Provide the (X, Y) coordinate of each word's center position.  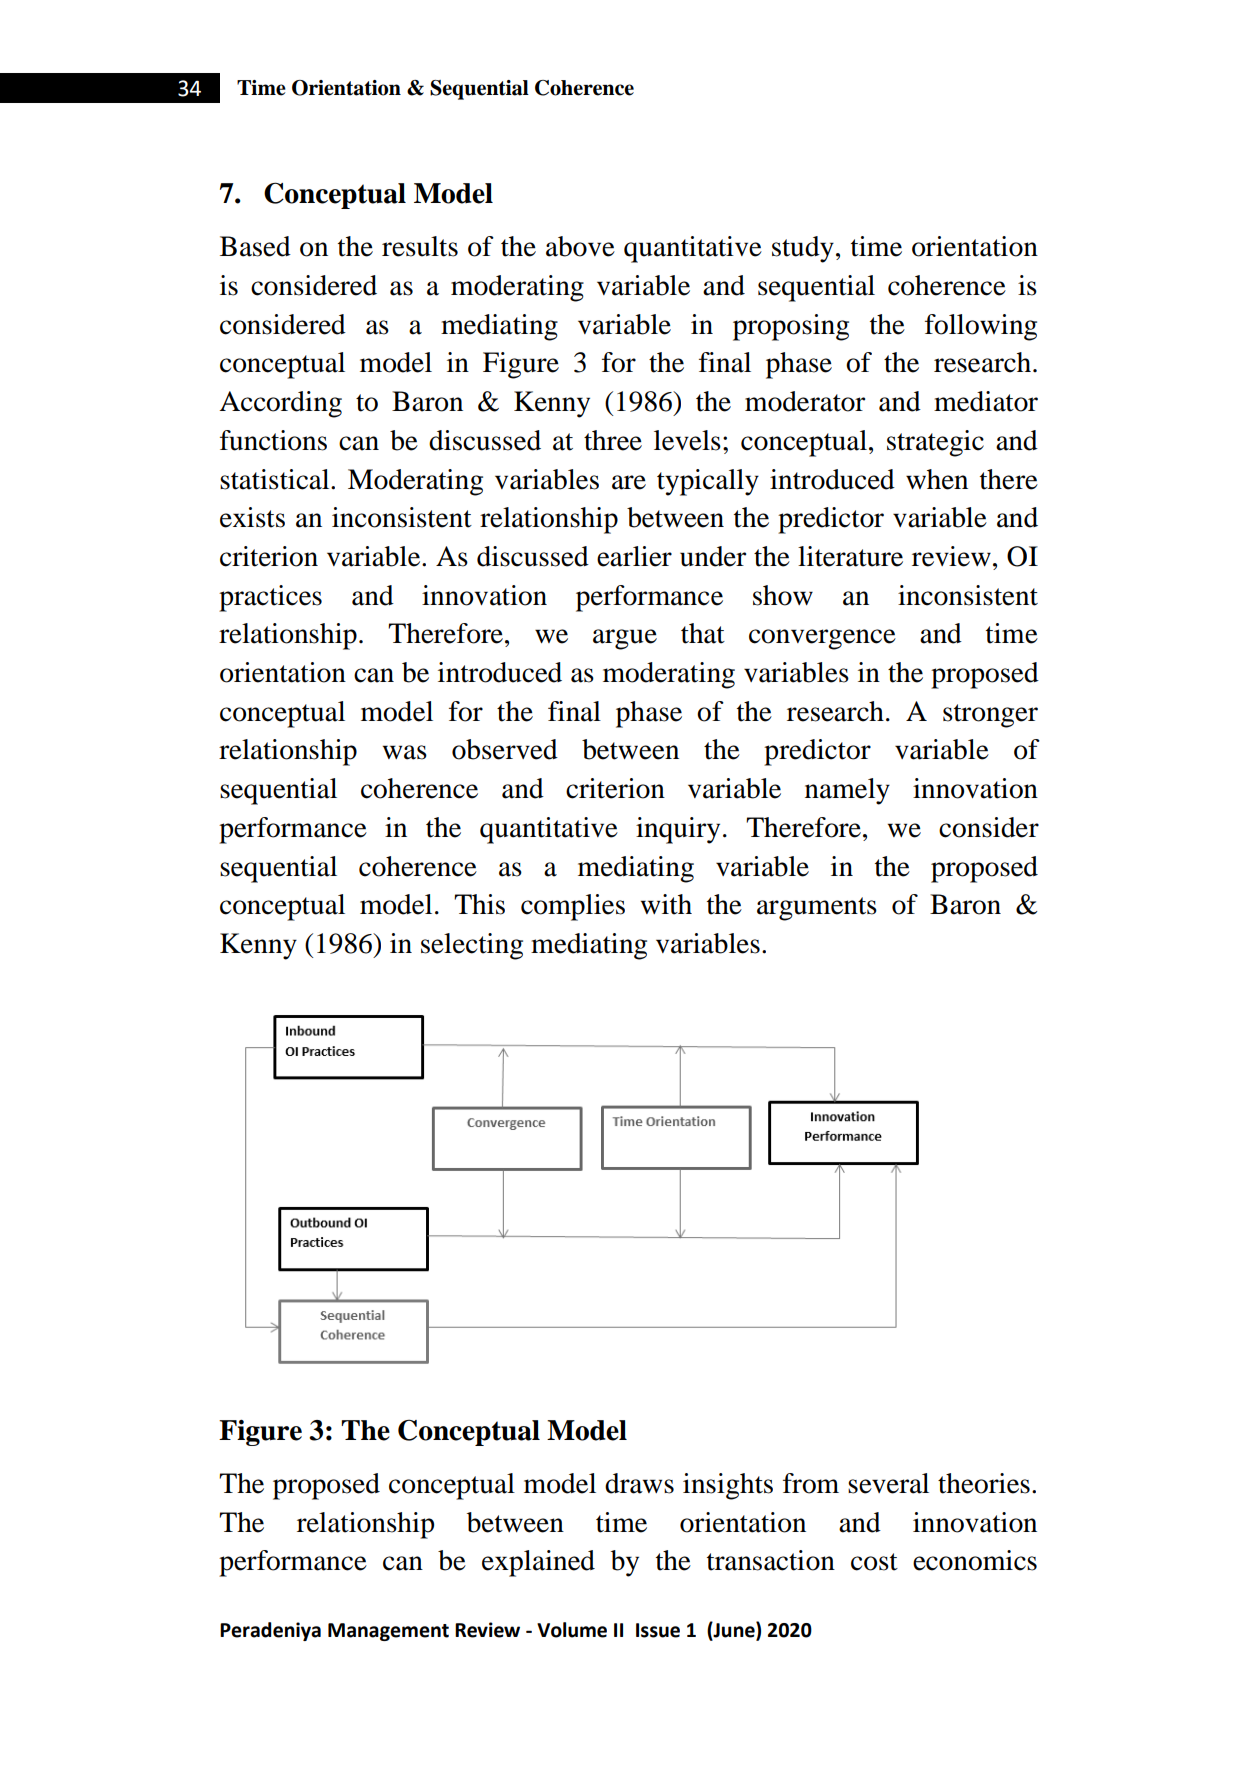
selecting (472, 946)
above (580, 246)
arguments (817, 909)
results (420, 246)
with (666, 904)
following (981, 327)
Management (388, 1632)
